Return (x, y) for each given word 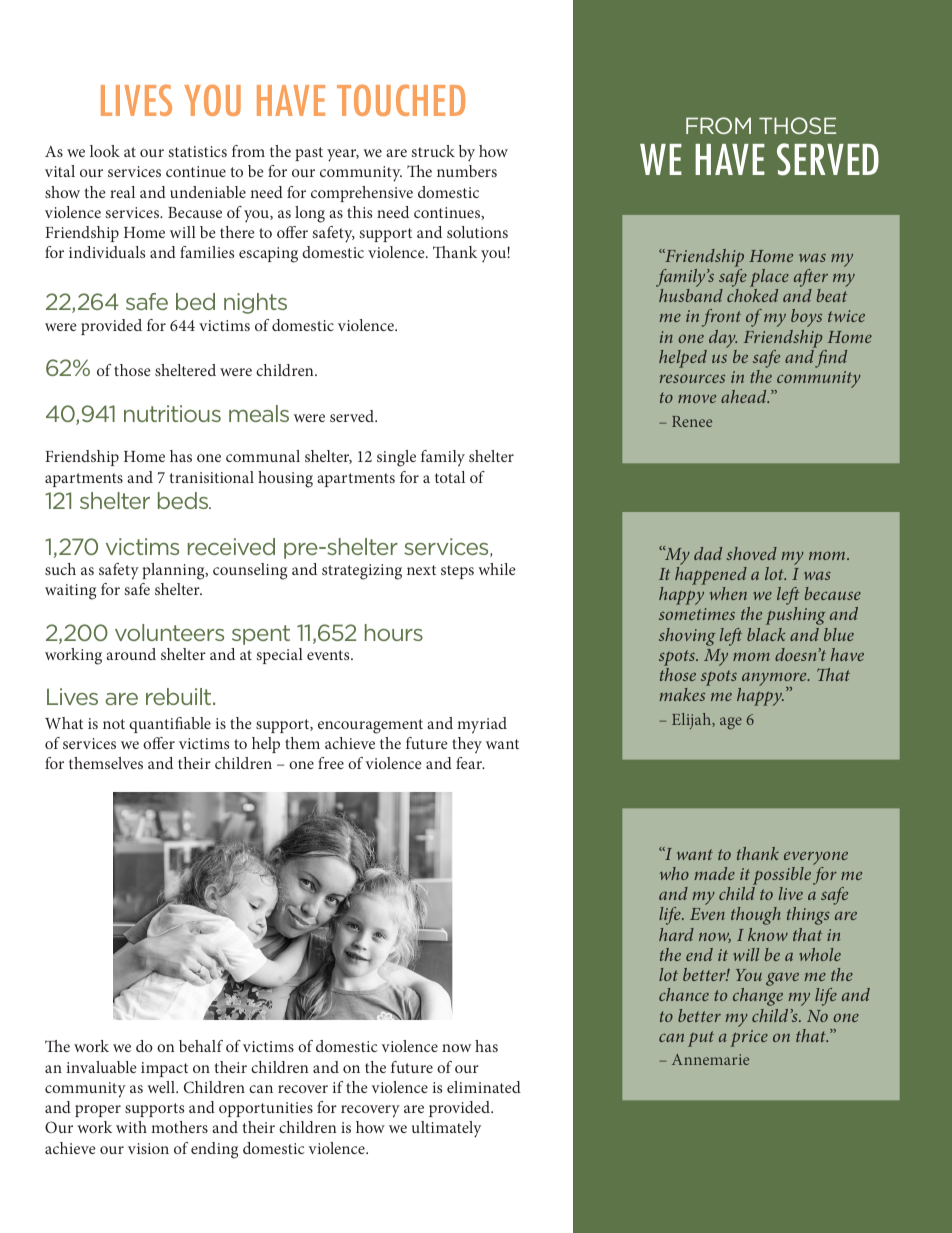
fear (470, 763)
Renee (692, 421)
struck (433, 151)
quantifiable (170, 725)
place (769, 279)
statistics (197, 151)
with (131, 1127)
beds (184, 500)
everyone (816, 858)
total (450, 477)
